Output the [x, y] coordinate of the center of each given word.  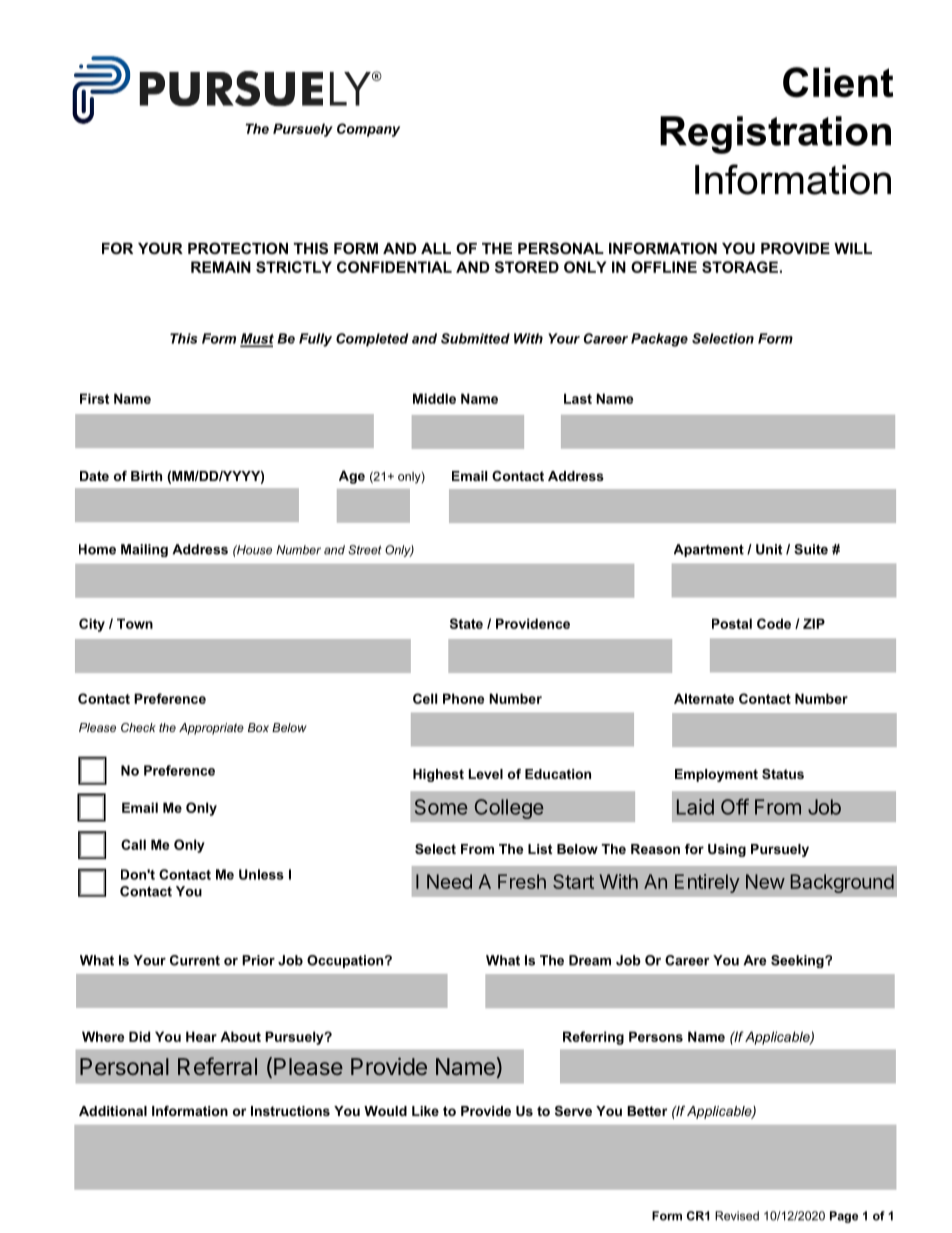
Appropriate [211, 729]
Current [195, 960]
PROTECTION [238, 248]
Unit [769, 549]
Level [486, 774]
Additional [113, 1111]
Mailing [144, 550]
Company [368, 130]
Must [257, 339]
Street [365, 550]
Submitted [475, 338]
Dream [590, 960]
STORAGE [740, 267]
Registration [775, 135]
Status [783, 774]
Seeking [798, 961]
